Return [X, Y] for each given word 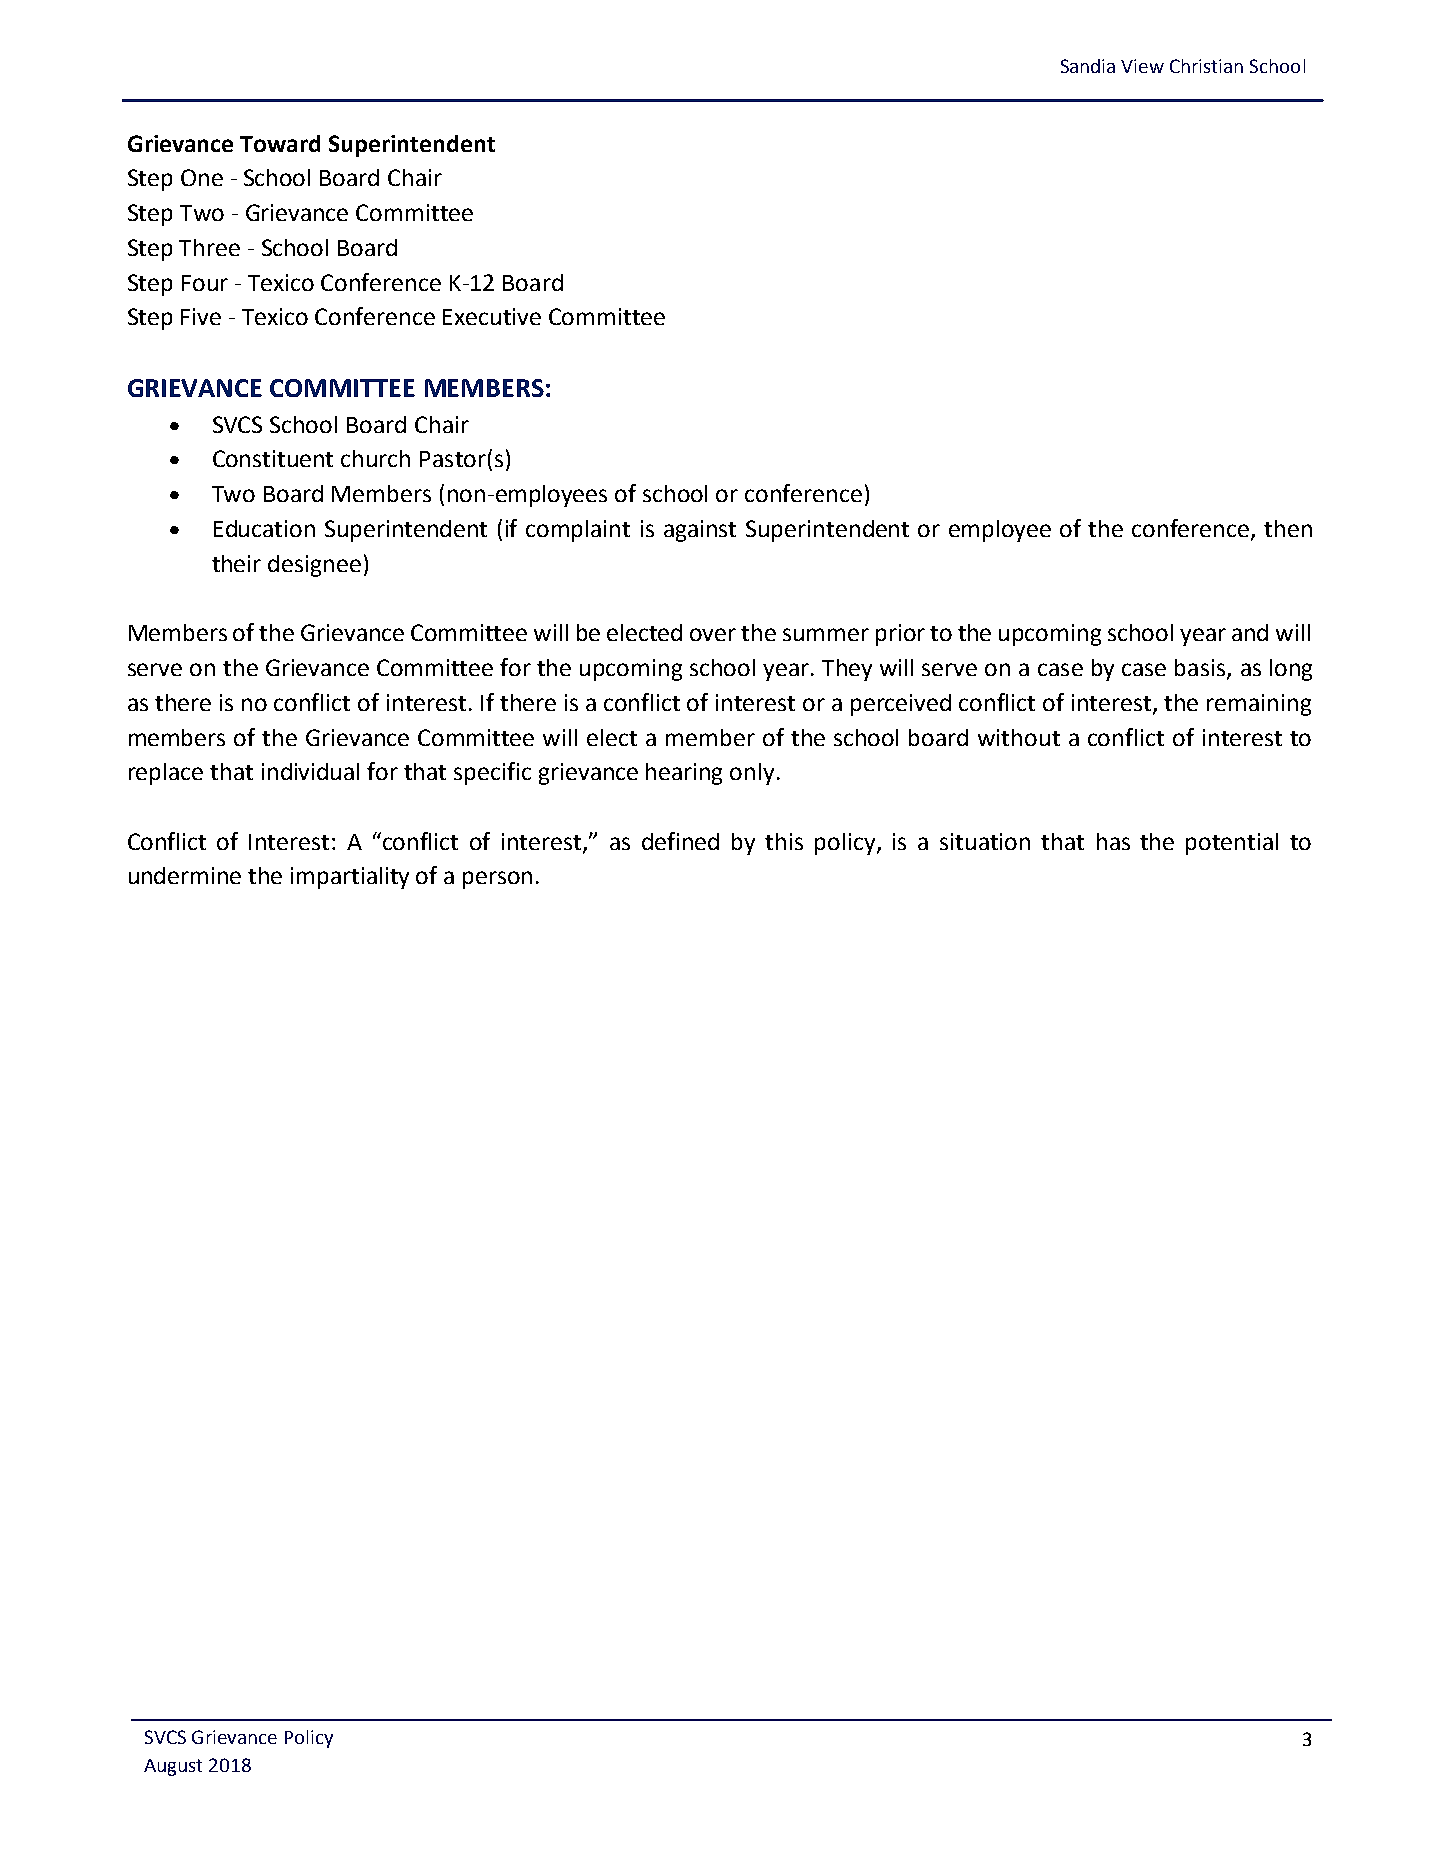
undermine [185, 875]
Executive [492, 316]
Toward [280, 143]
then [1288, 528]
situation [985, 841]
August [173, 1767]
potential [1232, 844]
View [1142, 66]
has [1113, 841]
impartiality [350, 878]
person [497, 880]
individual [310, 771]
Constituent [273, 458]
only [754, 774]
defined [680, 841]
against [700, 531]
